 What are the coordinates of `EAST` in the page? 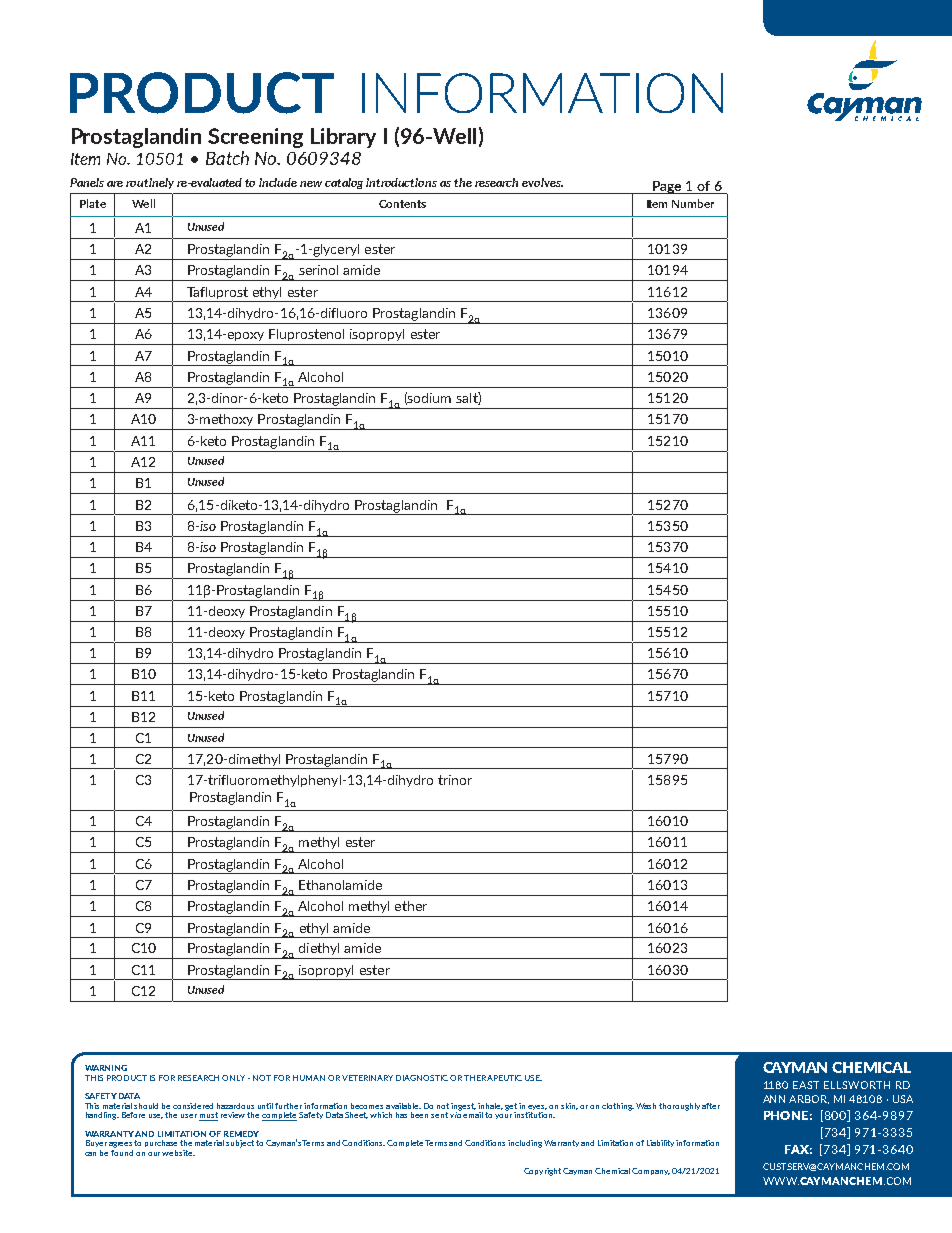 It's located at (806, 1085).
